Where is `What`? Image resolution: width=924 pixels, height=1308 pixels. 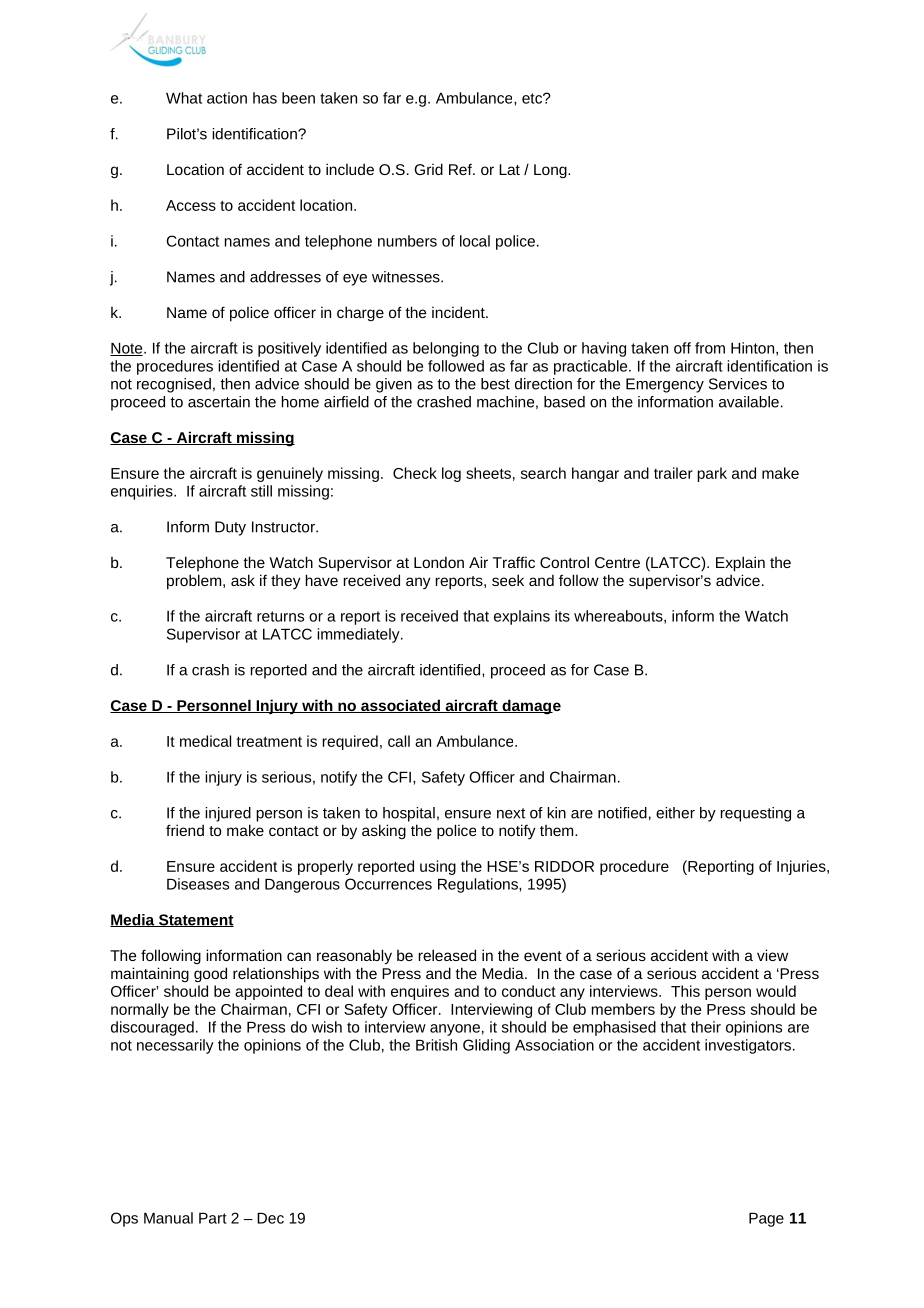
What is located at coordinates (184, 98).
